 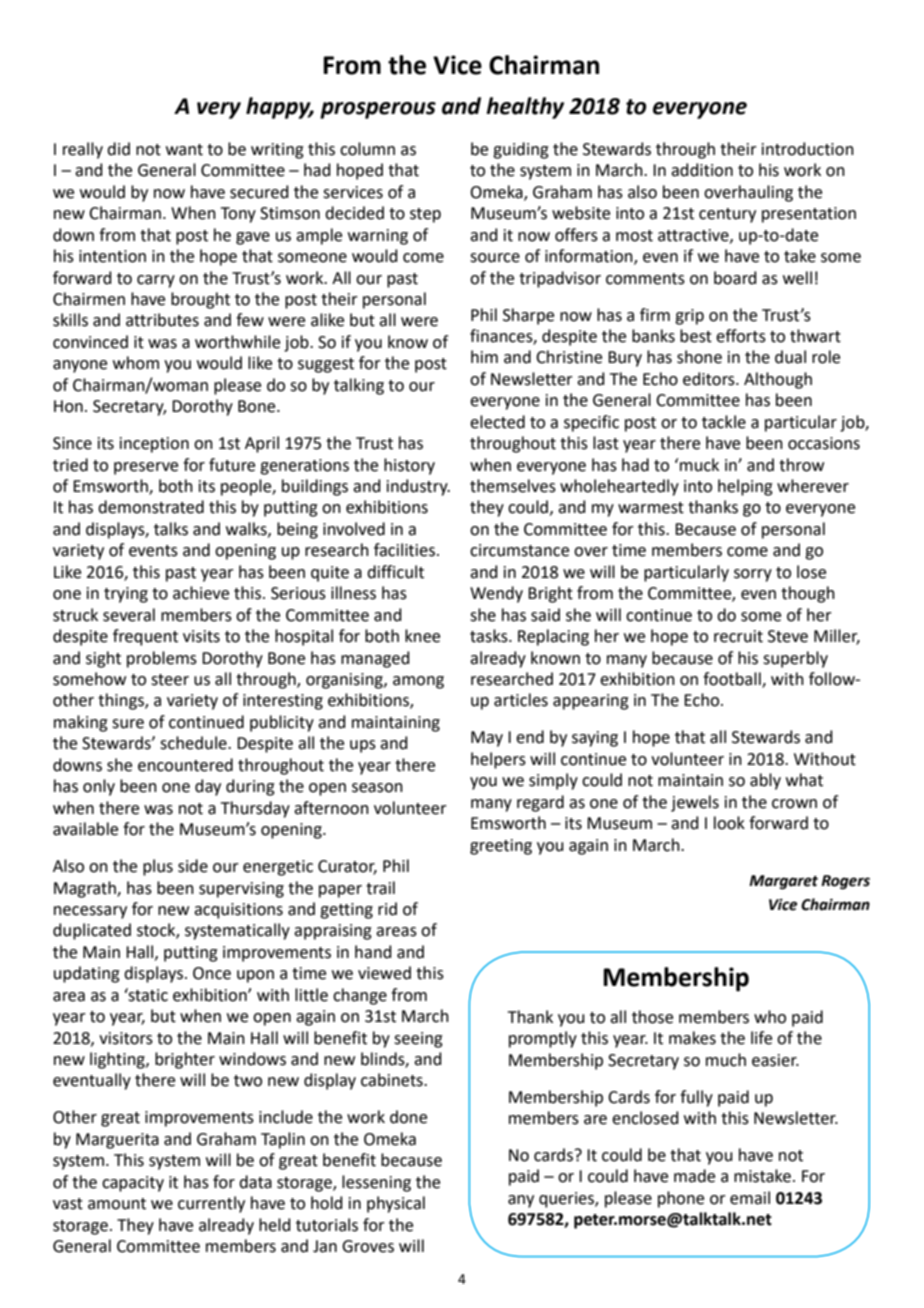 I want to click on Once, so click(x=212, y=973).
